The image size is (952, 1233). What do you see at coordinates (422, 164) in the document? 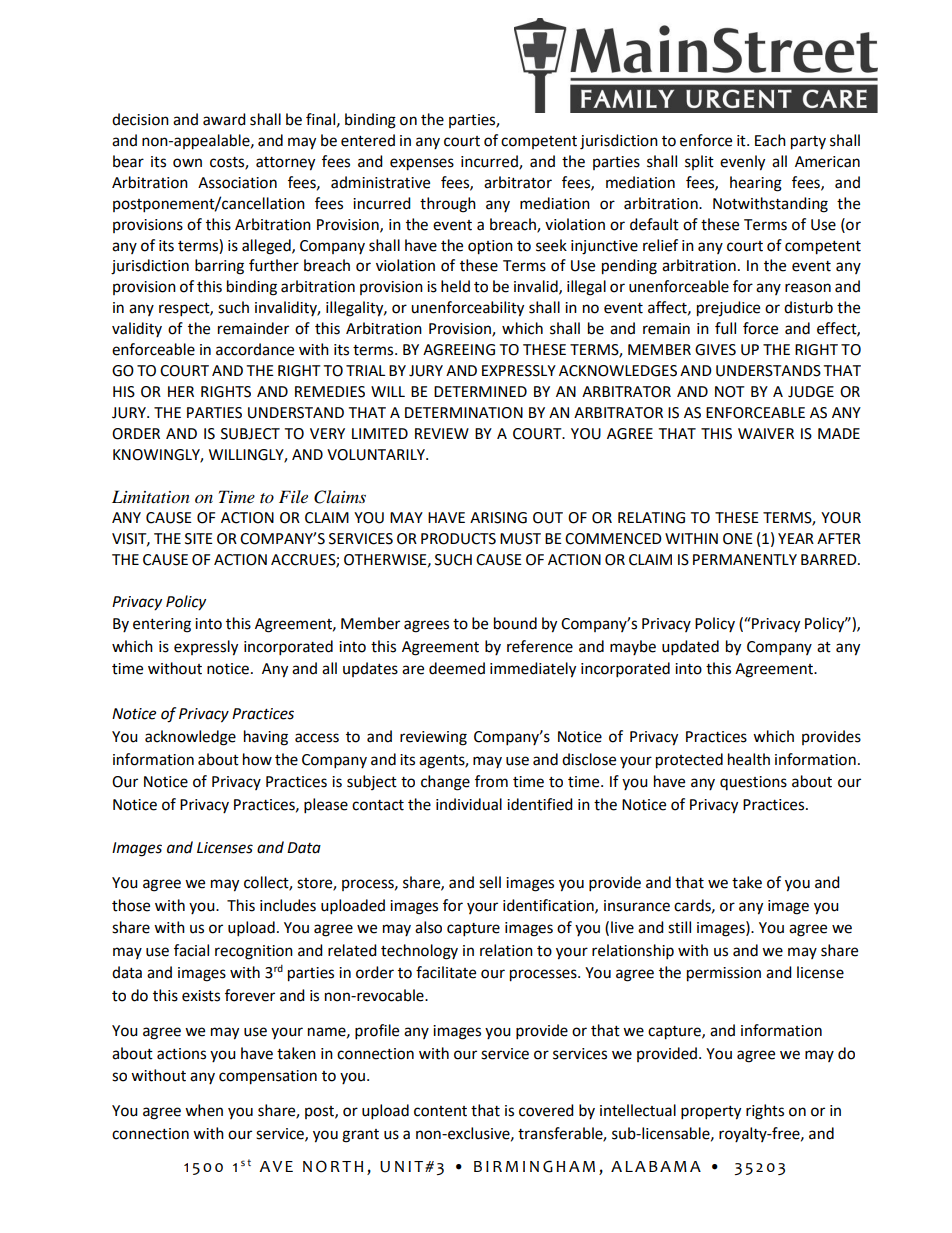
I see `expenses` at bounding box center [422, 164].
